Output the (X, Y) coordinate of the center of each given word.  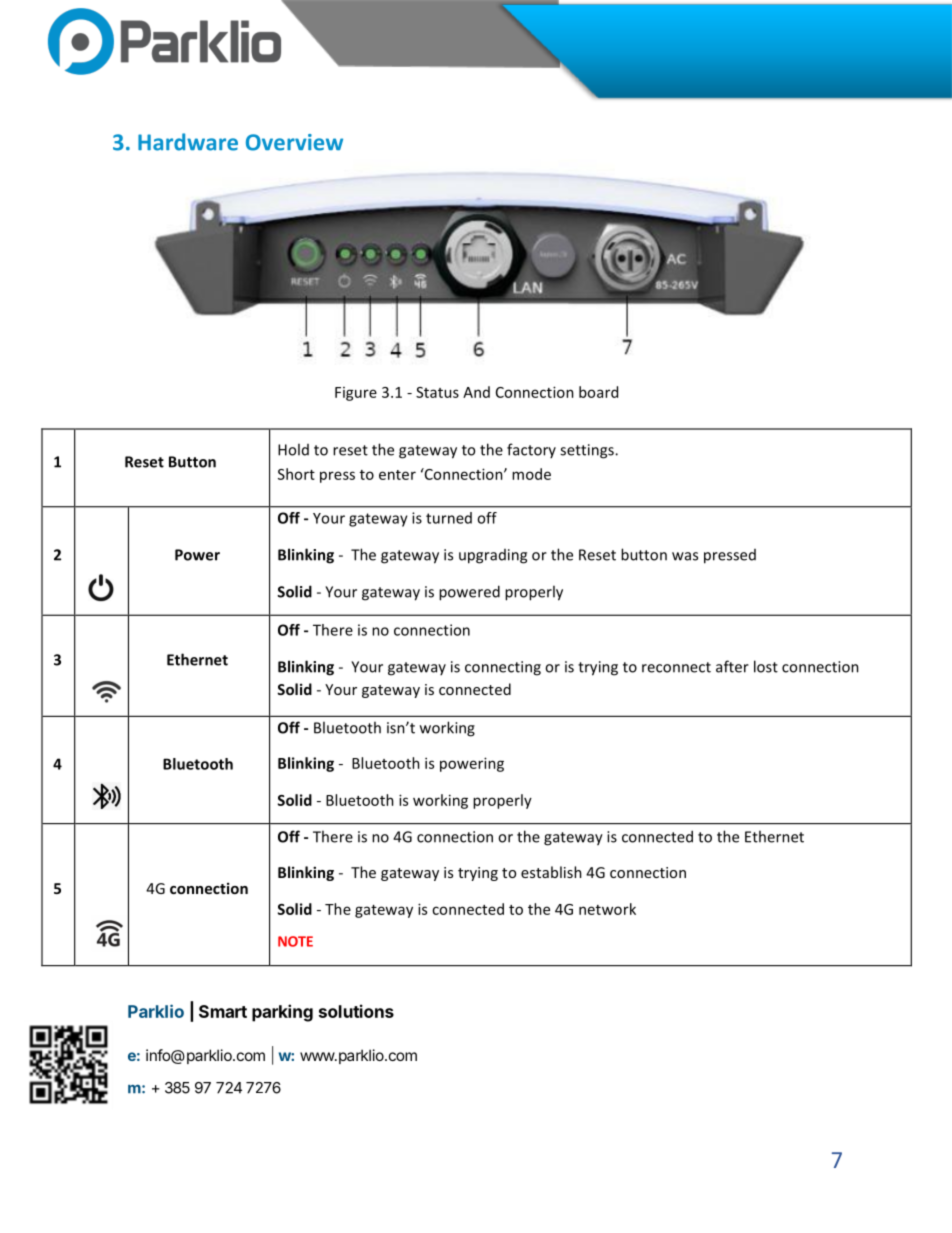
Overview (294, 142)
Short (296, 474)
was (685, 556)
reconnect (676, 667)
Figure (356, 394)
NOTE (295, 941)
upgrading (493, 556)
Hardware (188, 142)
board (598, 392)
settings (588, 451)
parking (282, 1013)
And (476, 392)
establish (551, 872)
